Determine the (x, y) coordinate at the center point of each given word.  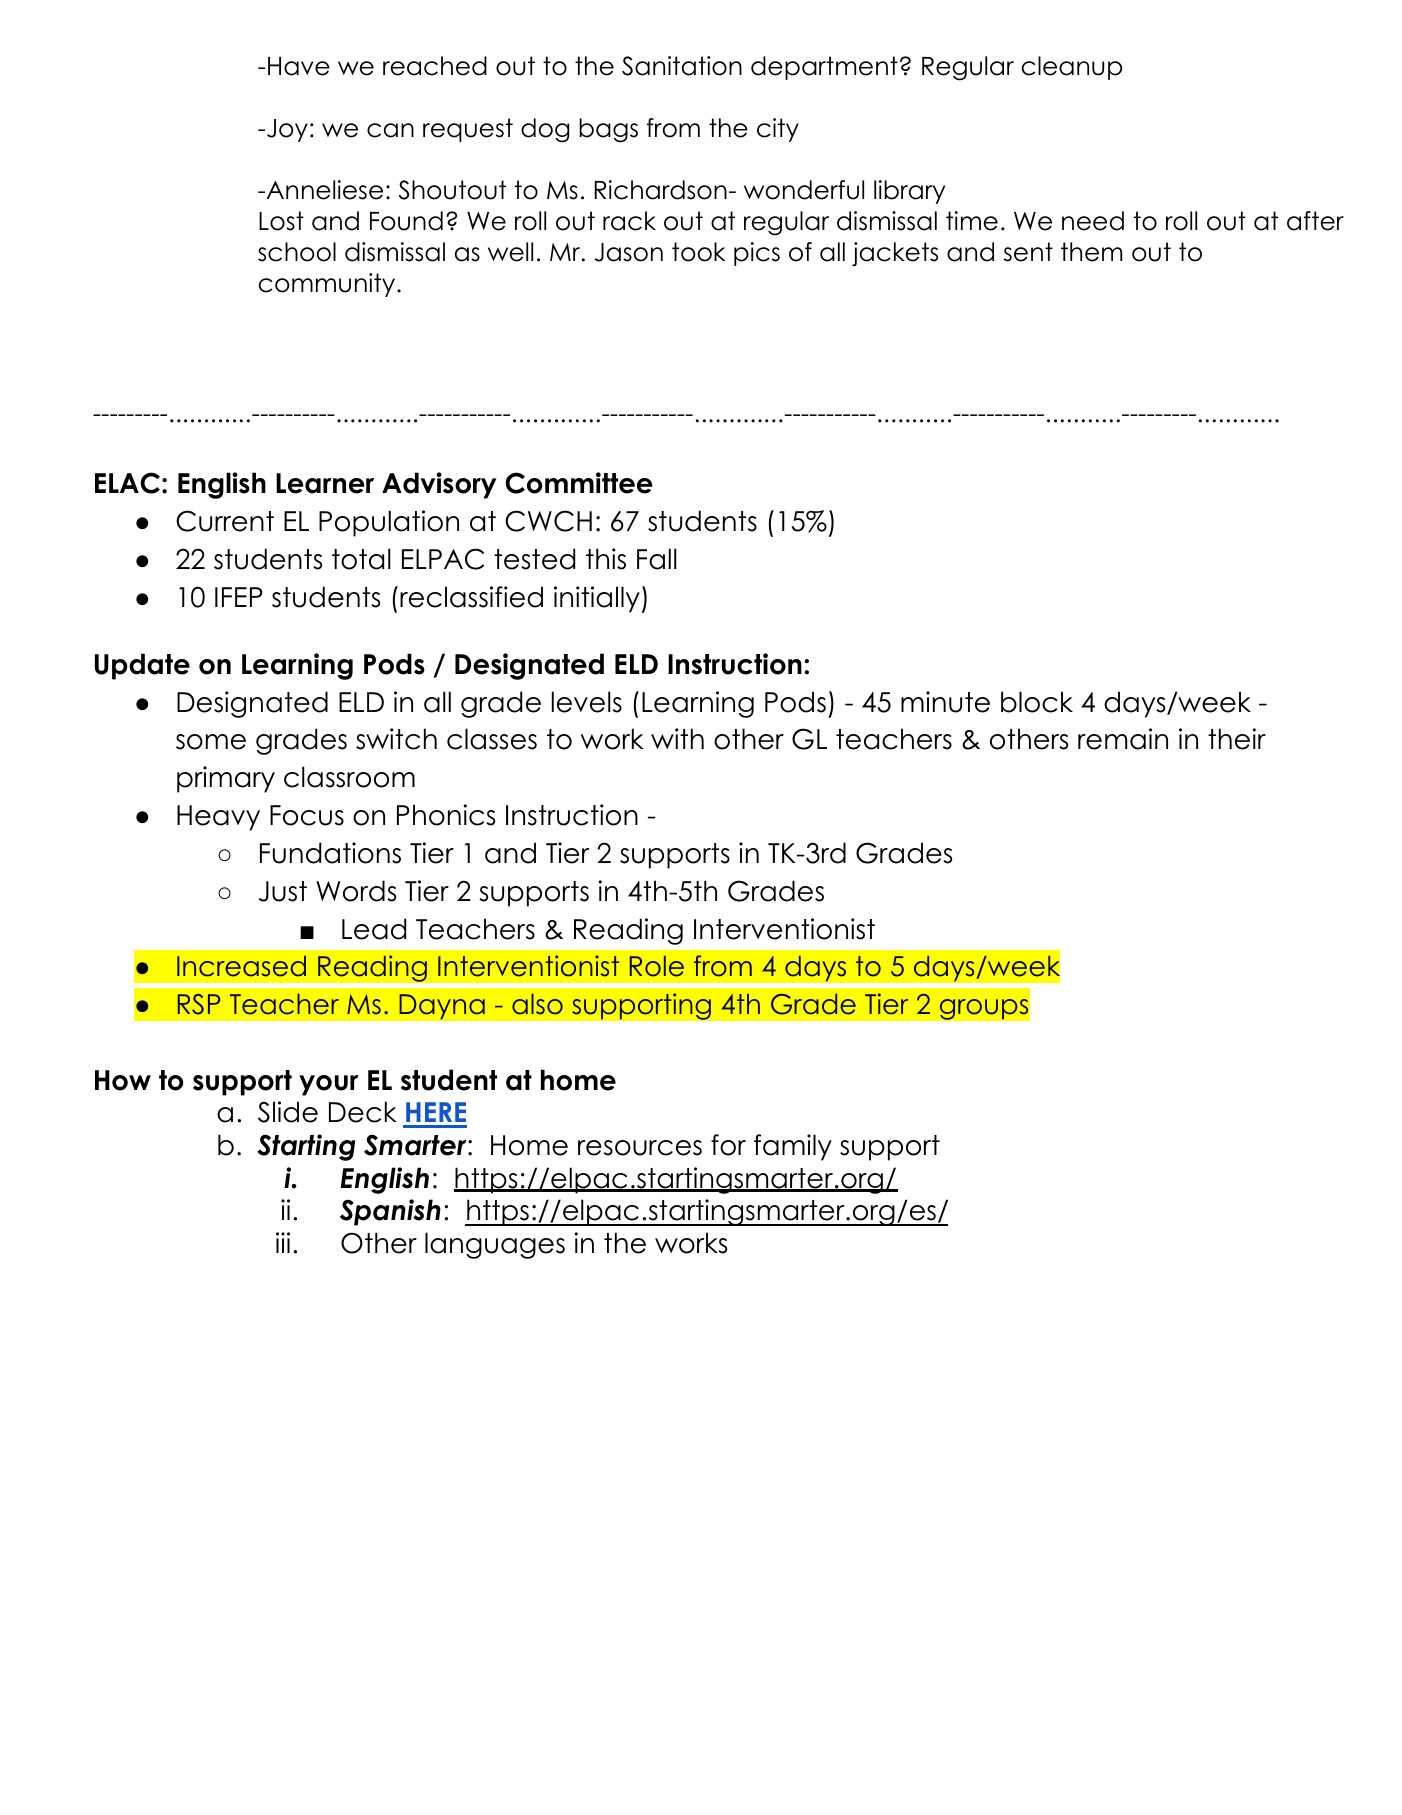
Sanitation (682, 66)
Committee (578, 483)
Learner (325, 483)
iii (283, 1242)
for (728, 1145)
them (1091, 252)
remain (1123, 739)
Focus (307, 815)
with (677, 738)
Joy (287, 130)
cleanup (1072, 68)
